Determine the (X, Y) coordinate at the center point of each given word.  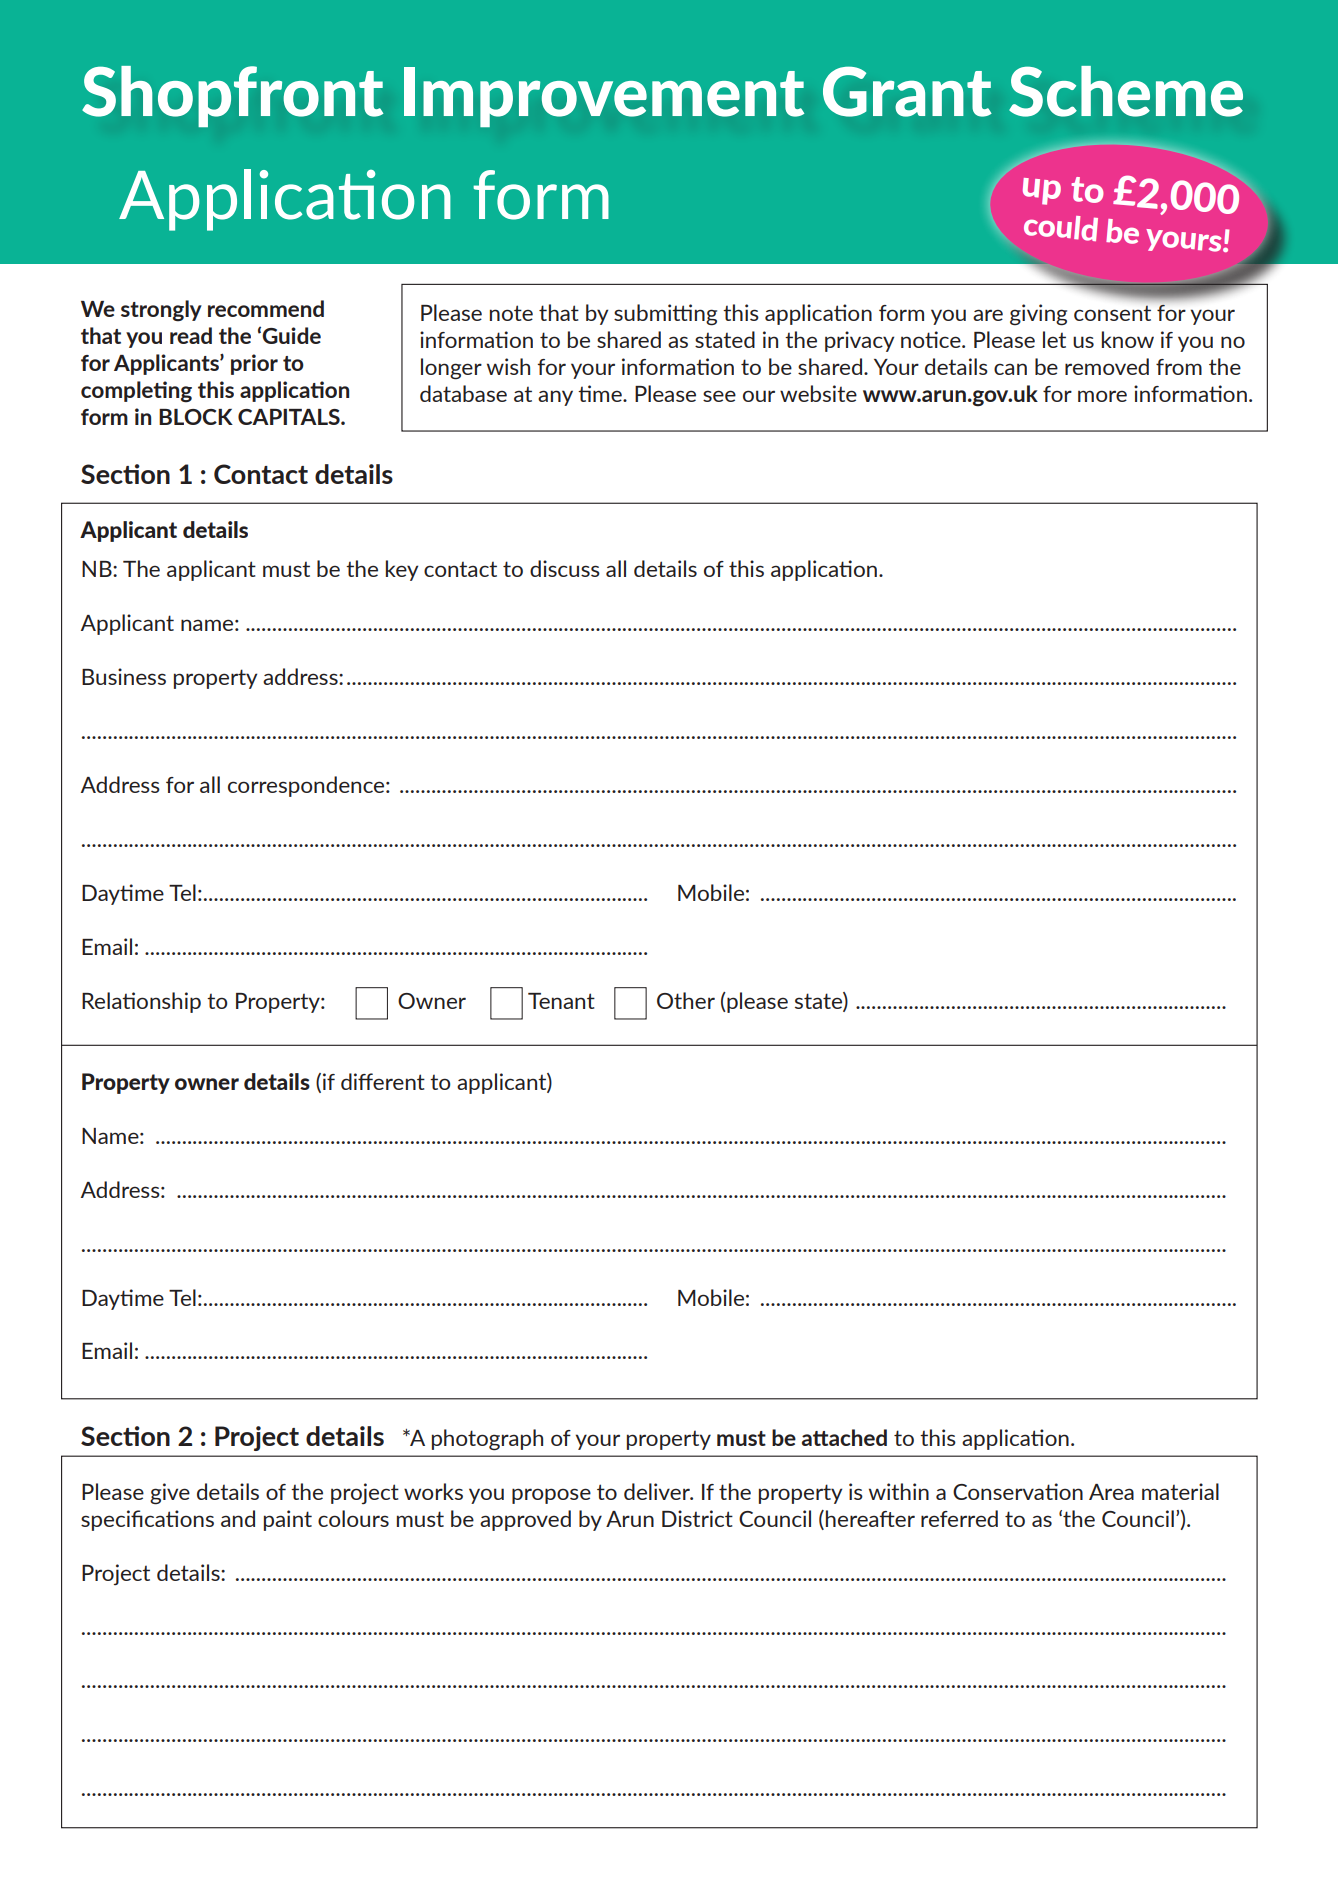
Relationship (141, 1002)
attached (844, 1437)
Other (686, 1000)
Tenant (561, 1001)
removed (1107, 366)
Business (124, 676)
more (1102, 396)
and (238, 1518)
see (719, 396)
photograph (487, 1440)
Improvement (604, 97)
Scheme (1126, 91)
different (383, 1081)
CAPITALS (290, 417)
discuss (565, 568)
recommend (266, 308)
